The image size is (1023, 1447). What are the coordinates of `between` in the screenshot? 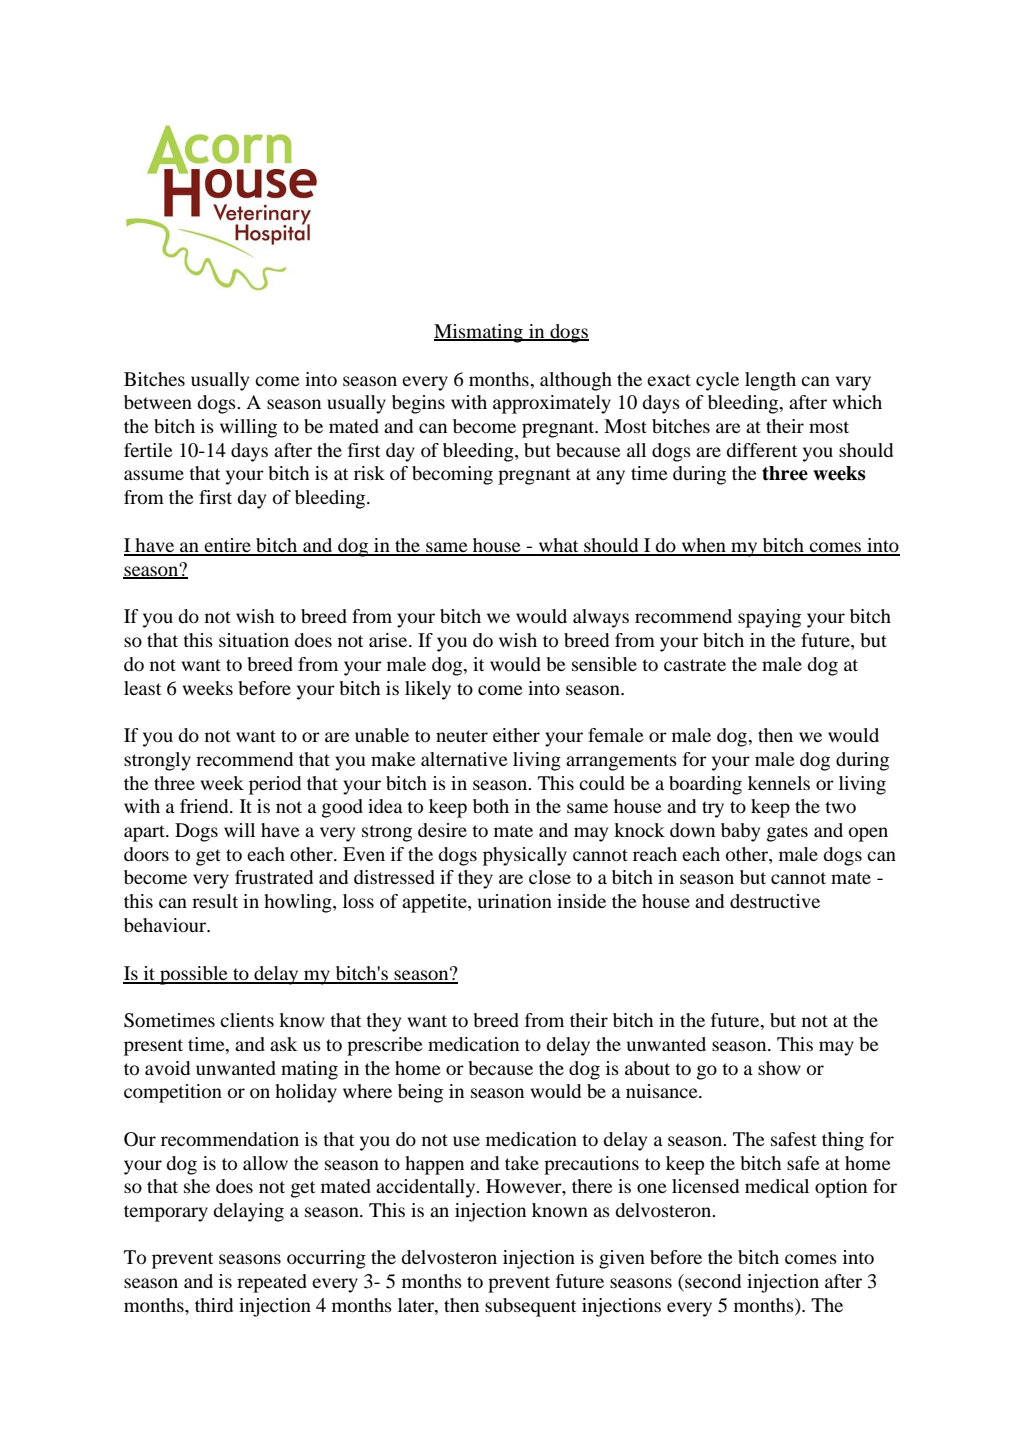 It's located at (158, 402).
